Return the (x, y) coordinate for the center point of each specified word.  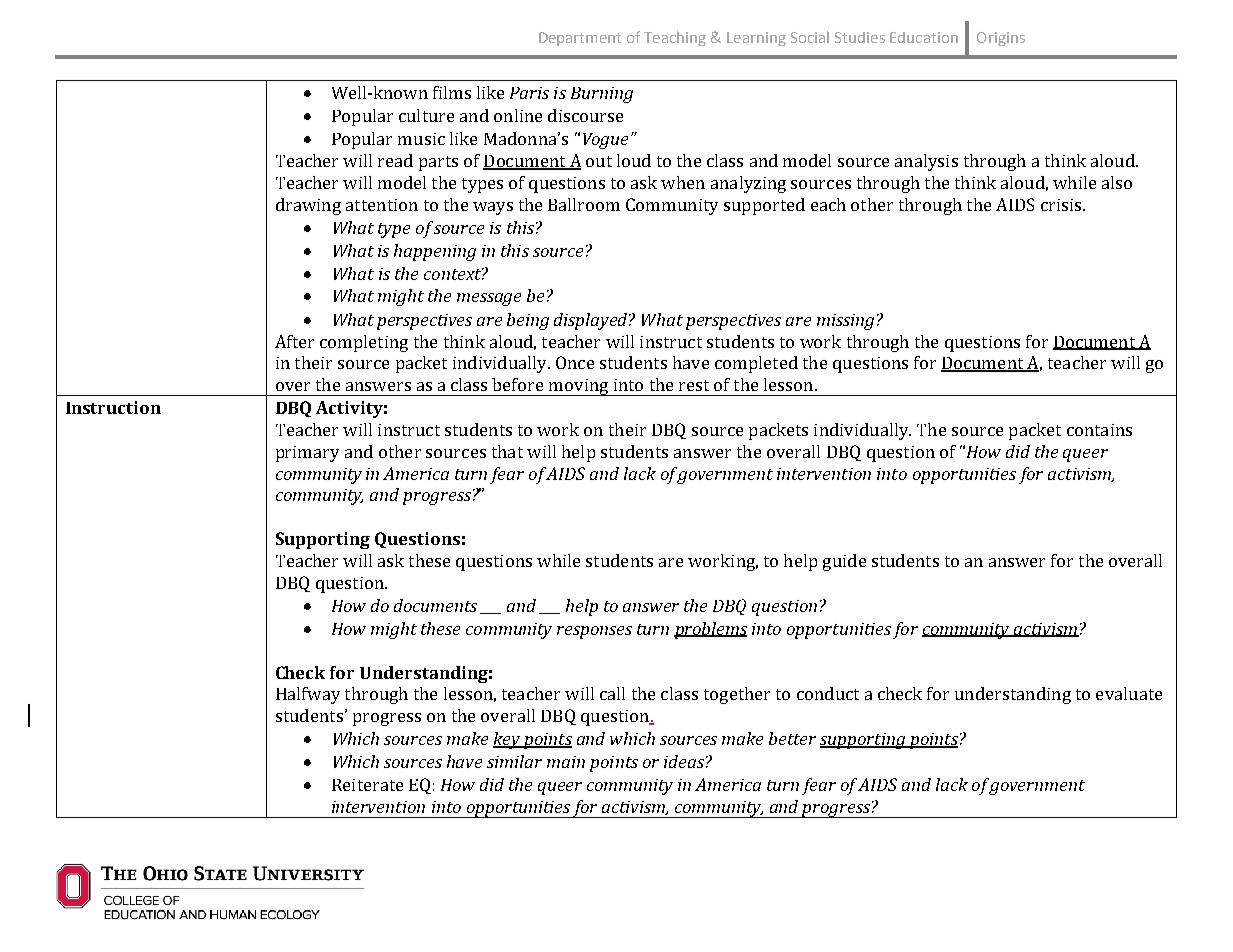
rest (694, 385)
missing (845, 322)
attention (382, 205)
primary (307, 454)
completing (364, 343)
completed (756, 364)
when (683, 182)
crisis (1061, 205)
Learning (756, 39)
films (452, 92)
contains (1099, 430)
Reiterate (367, 785)
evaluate (1129, 693)
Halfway (308, 695)
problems (710, 630)
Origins (1001, 39)
